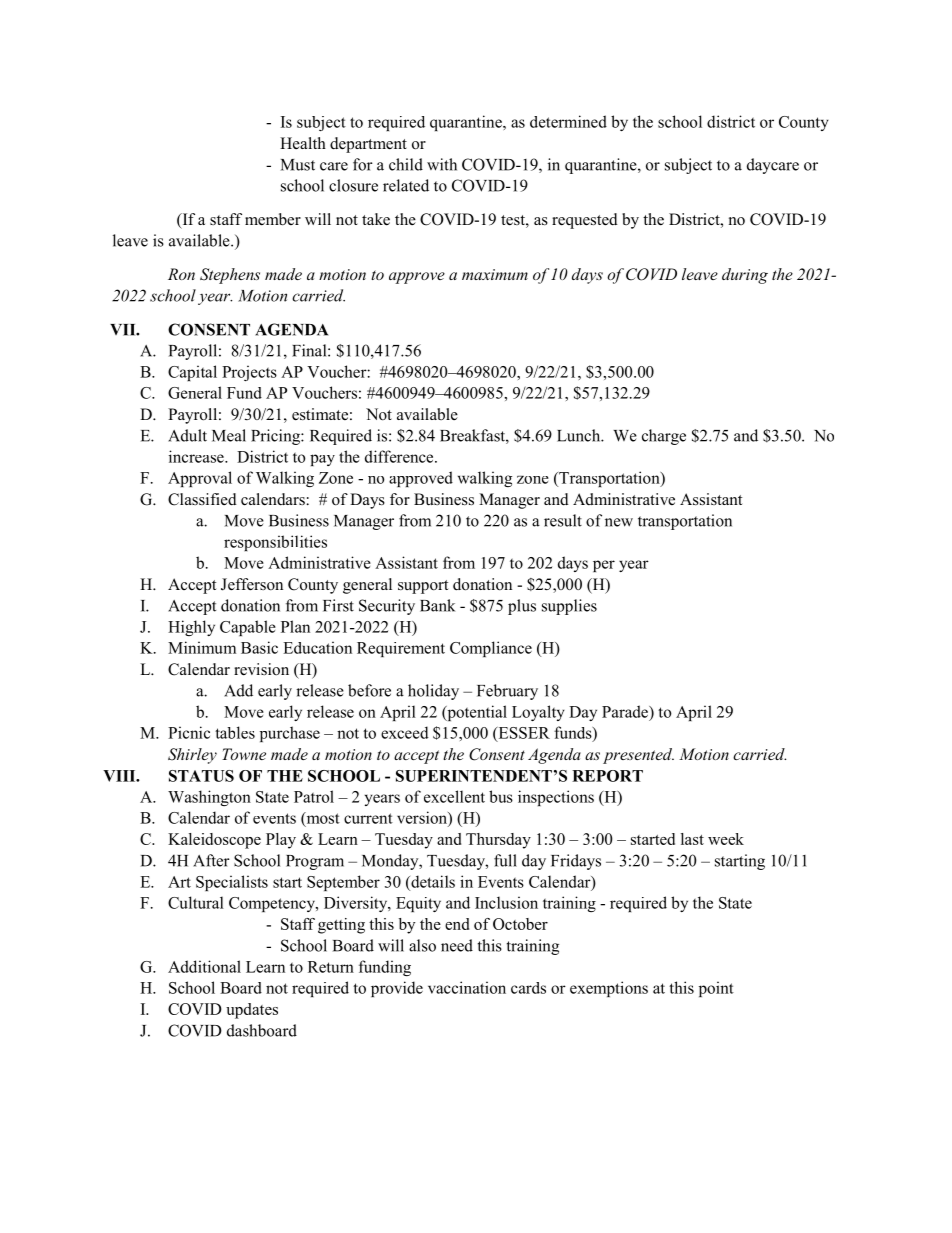  Describe the element at coordinates (454, 796) in the screenshot. I see `excellent` at that location.
